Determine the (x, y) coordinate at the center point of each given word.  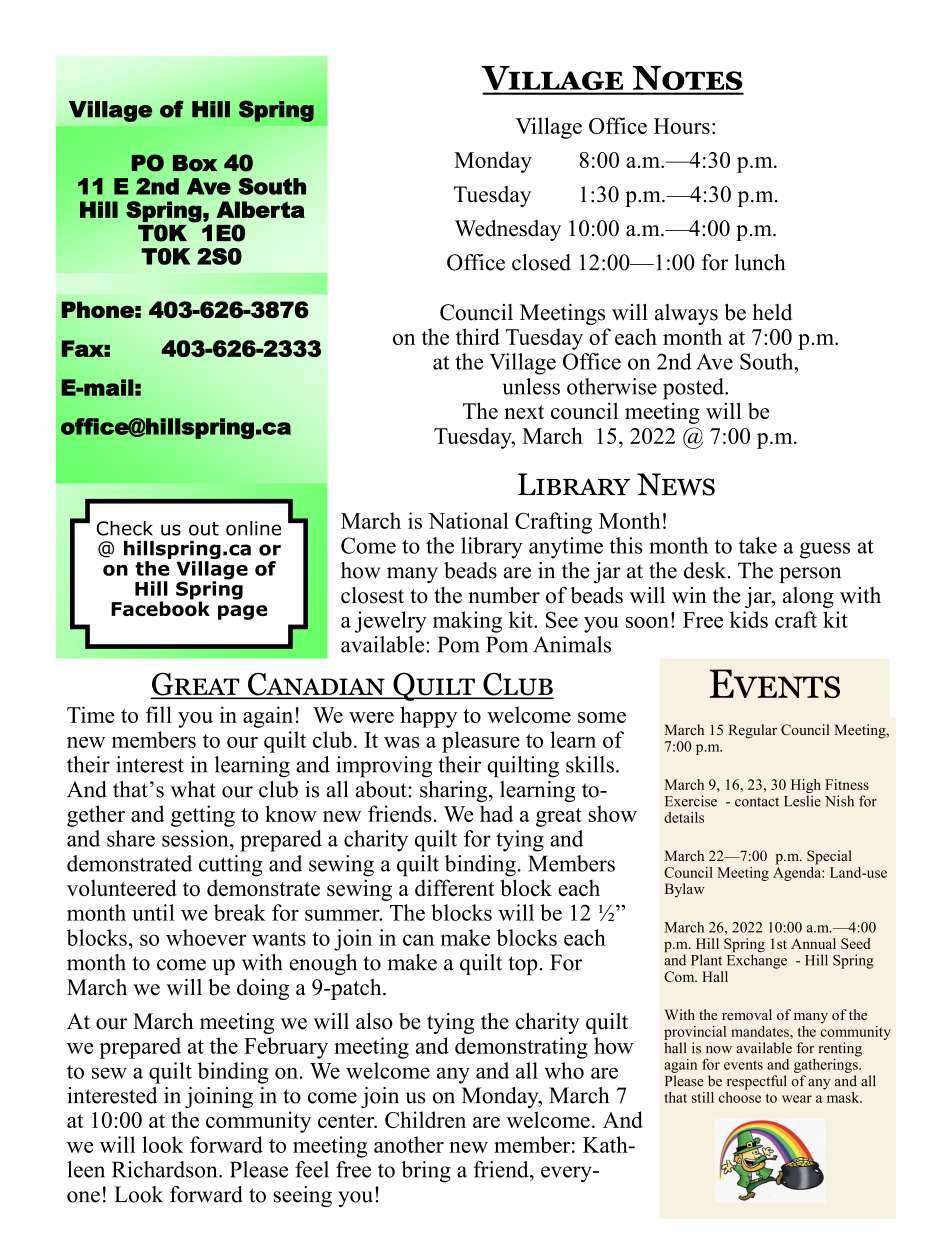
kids (749, 619)
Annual (813, 943)
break (240, 912)
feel (312, 1169)
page (243, 612)
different (454, 887)
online (253, 528)
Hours (682, 126)
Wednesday (508, 230)
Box (195, 163)
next (524, 412)
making (467, 622)
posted (694, 389)
